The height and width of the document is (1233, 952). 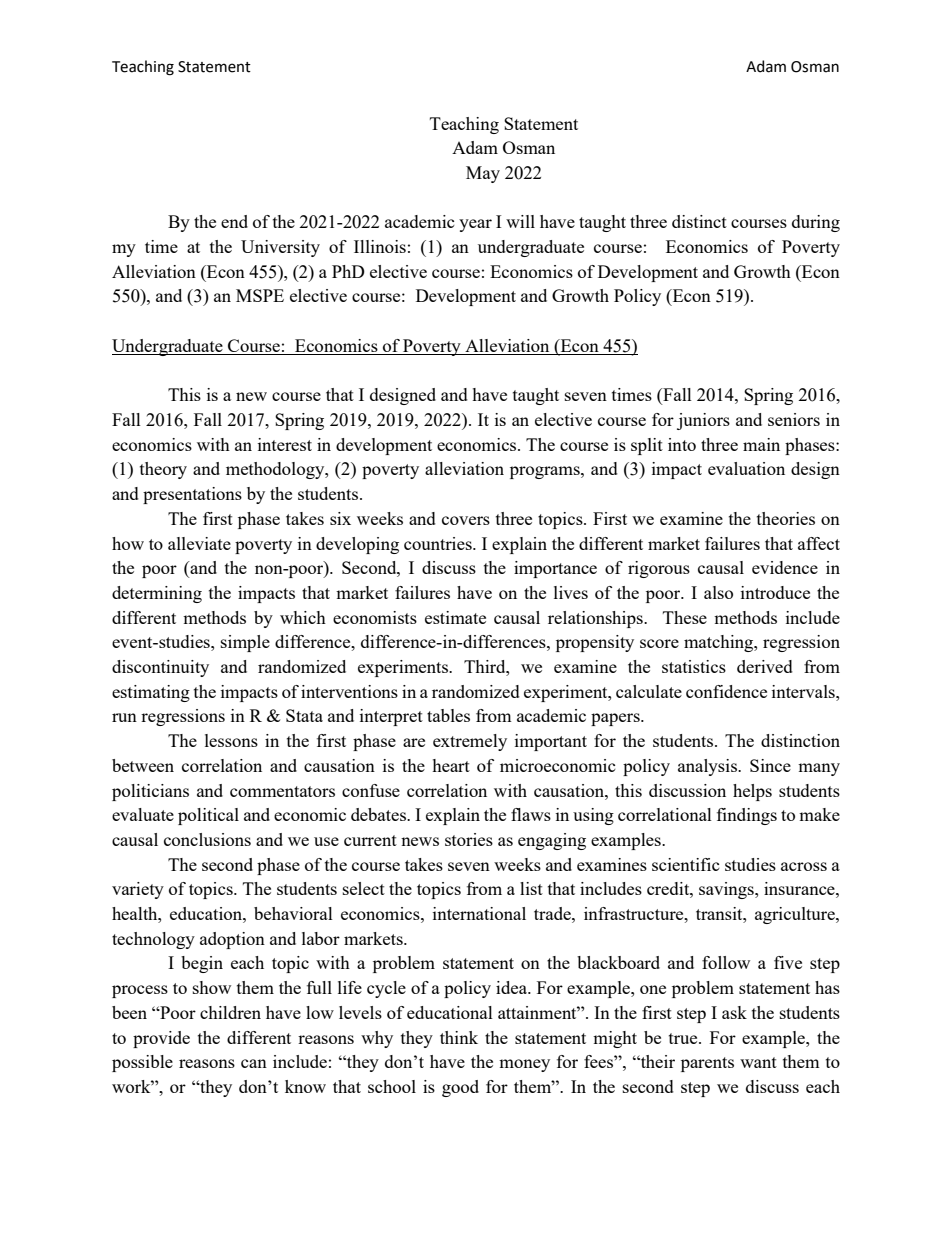 What do you see at coordinates (816, 223) in the document?
I see `during` at bounding box center [816, 223].
